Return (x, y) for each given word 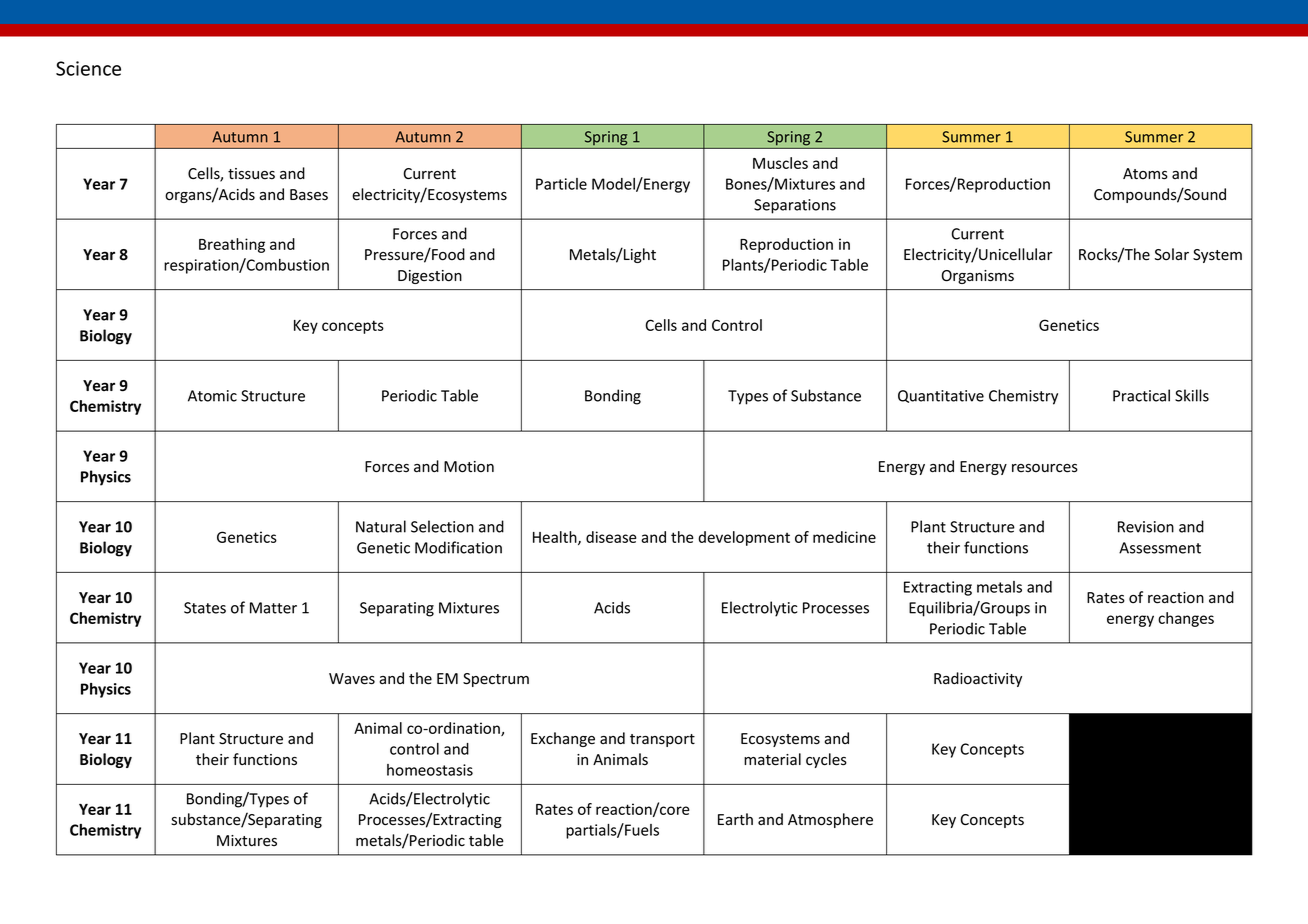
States (205, 608)
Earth (735, 819)
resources (1045, 468)
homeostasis (430, 770)
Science (88, 68)
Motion (469, 467)
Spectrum (496, 680)
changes (1186, 619)
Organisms (978, 277)
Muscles (780, 163)
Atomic (212, 396)
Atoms (1145, 174)
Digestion (430, 277)
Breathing (232, 245)
